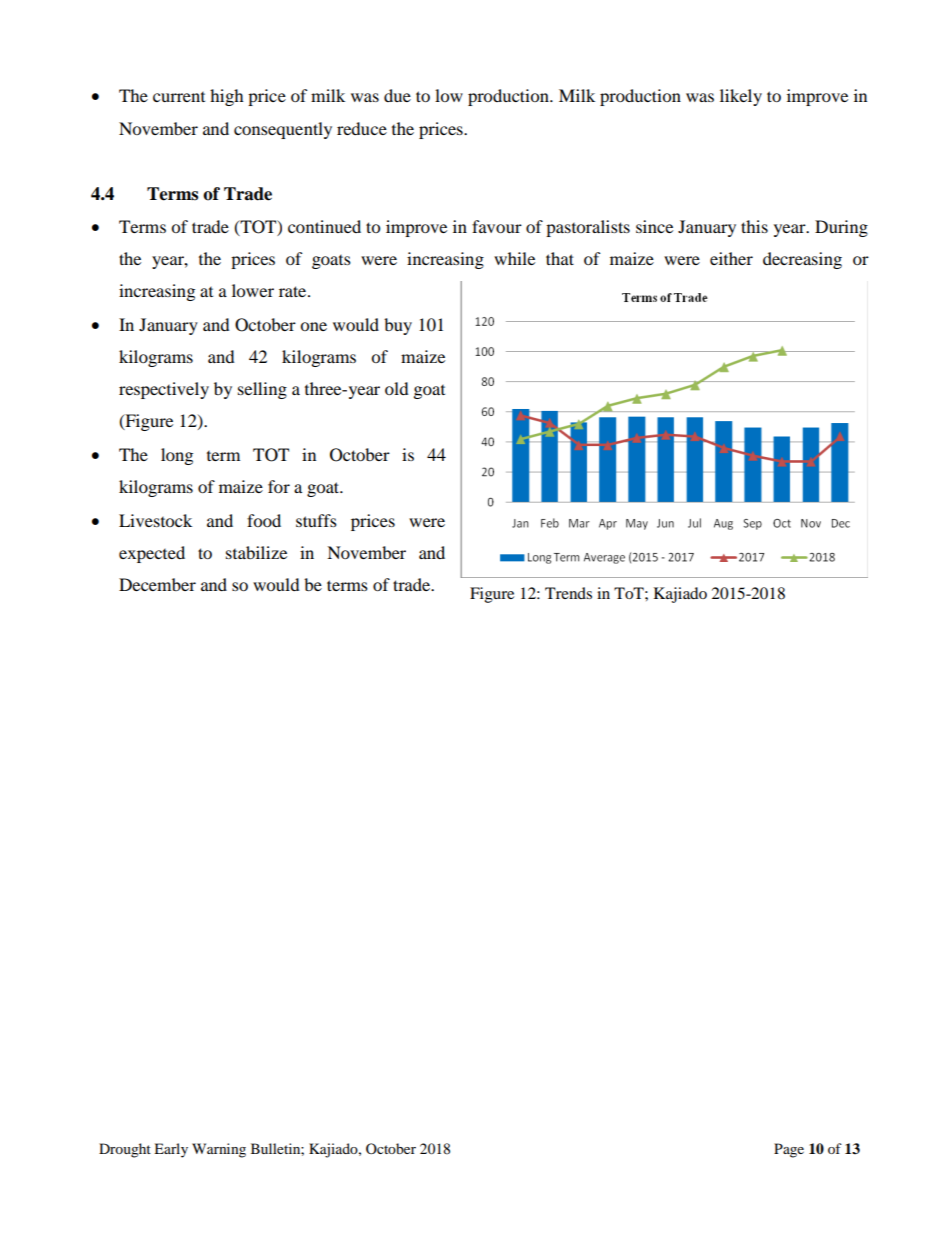  I want to click on buy, so click(398, 326).
